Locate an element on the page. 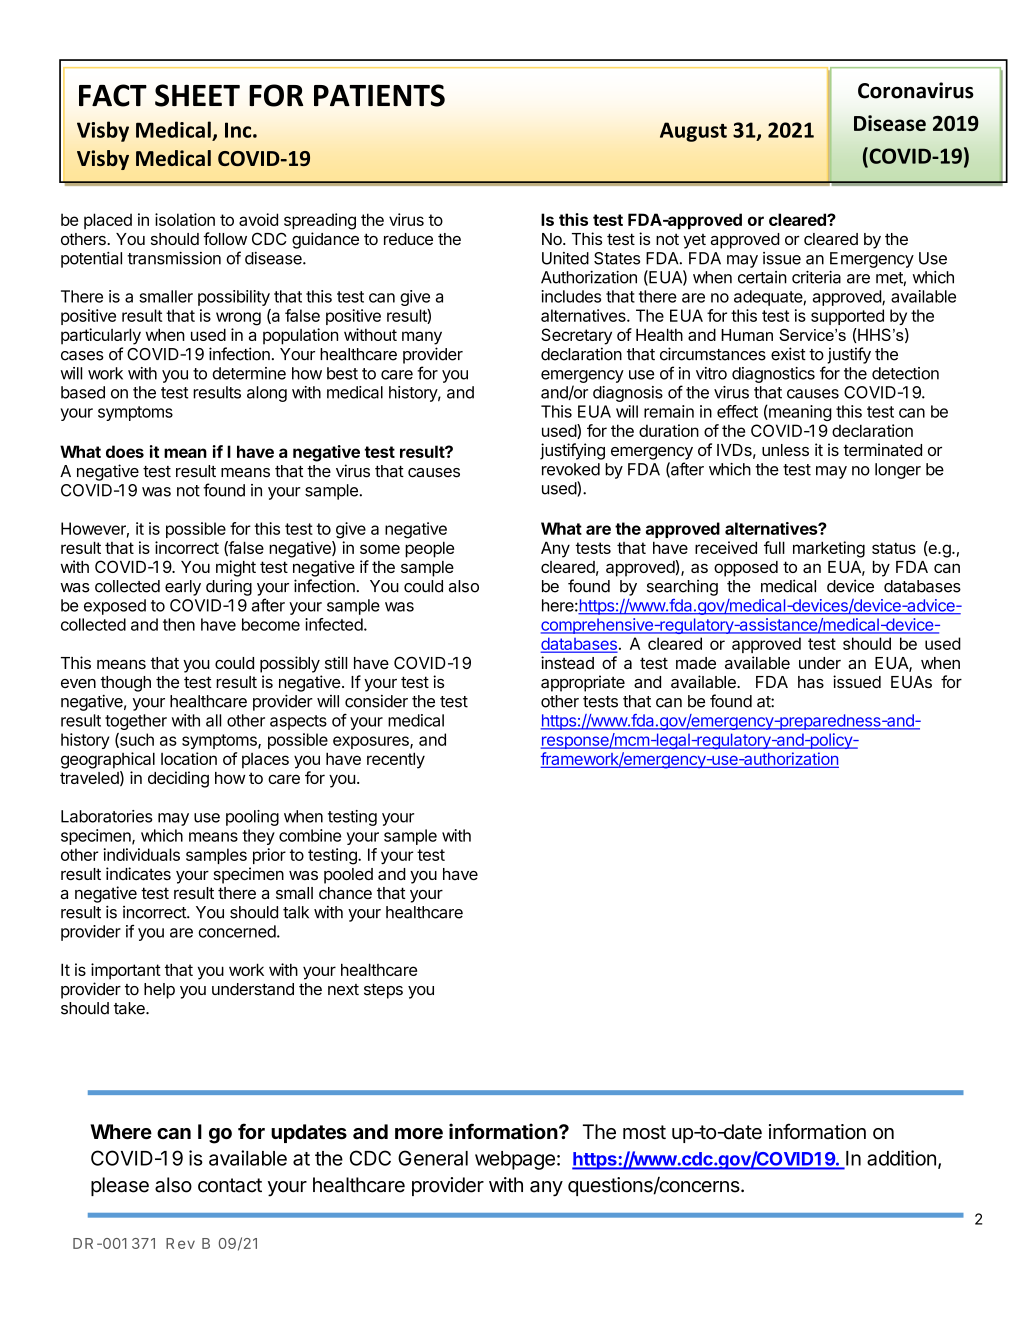  contact is located at coordinates (230, 1185).
